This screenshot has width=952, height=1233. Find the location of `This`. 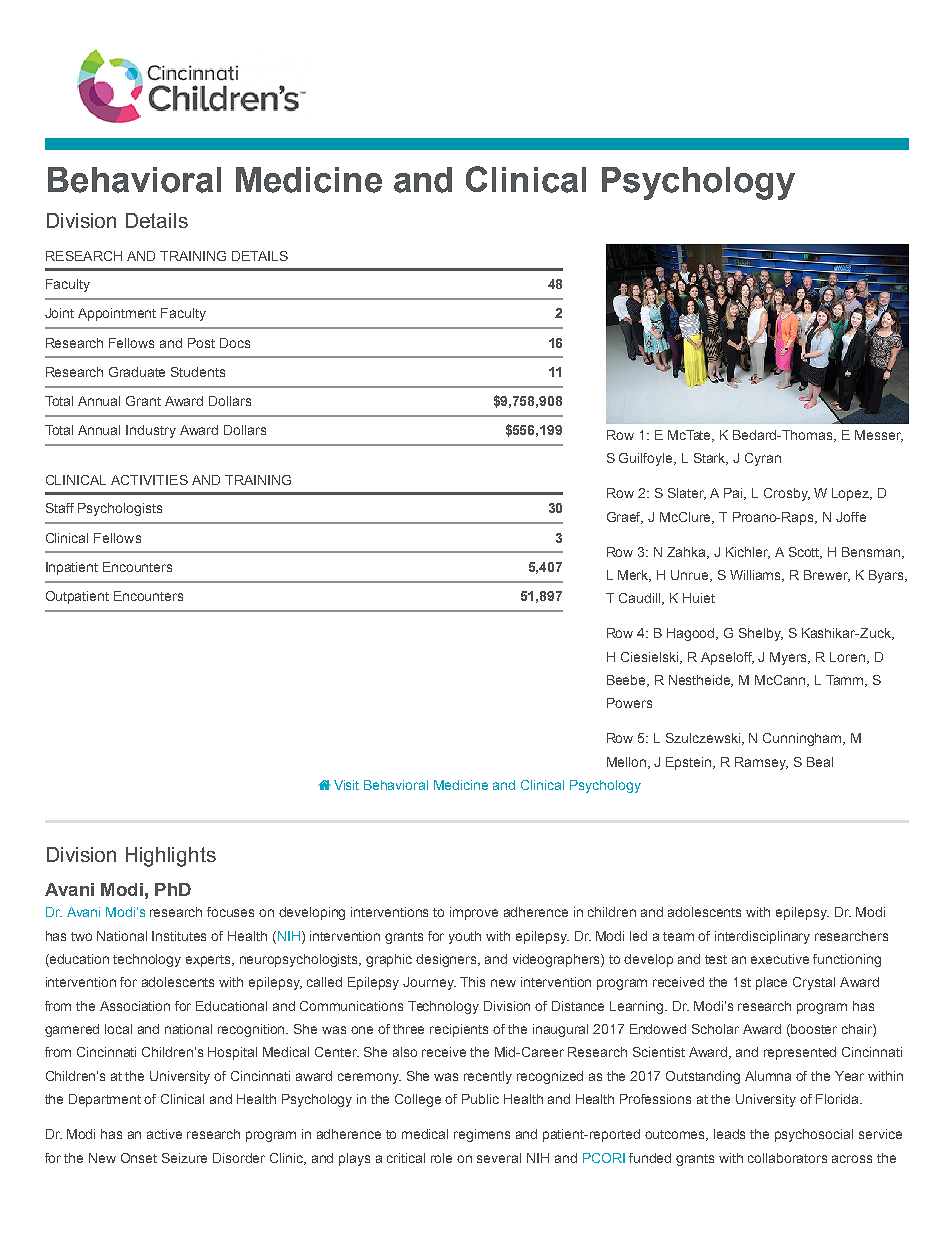

This is located at coordinates (472, 982).
